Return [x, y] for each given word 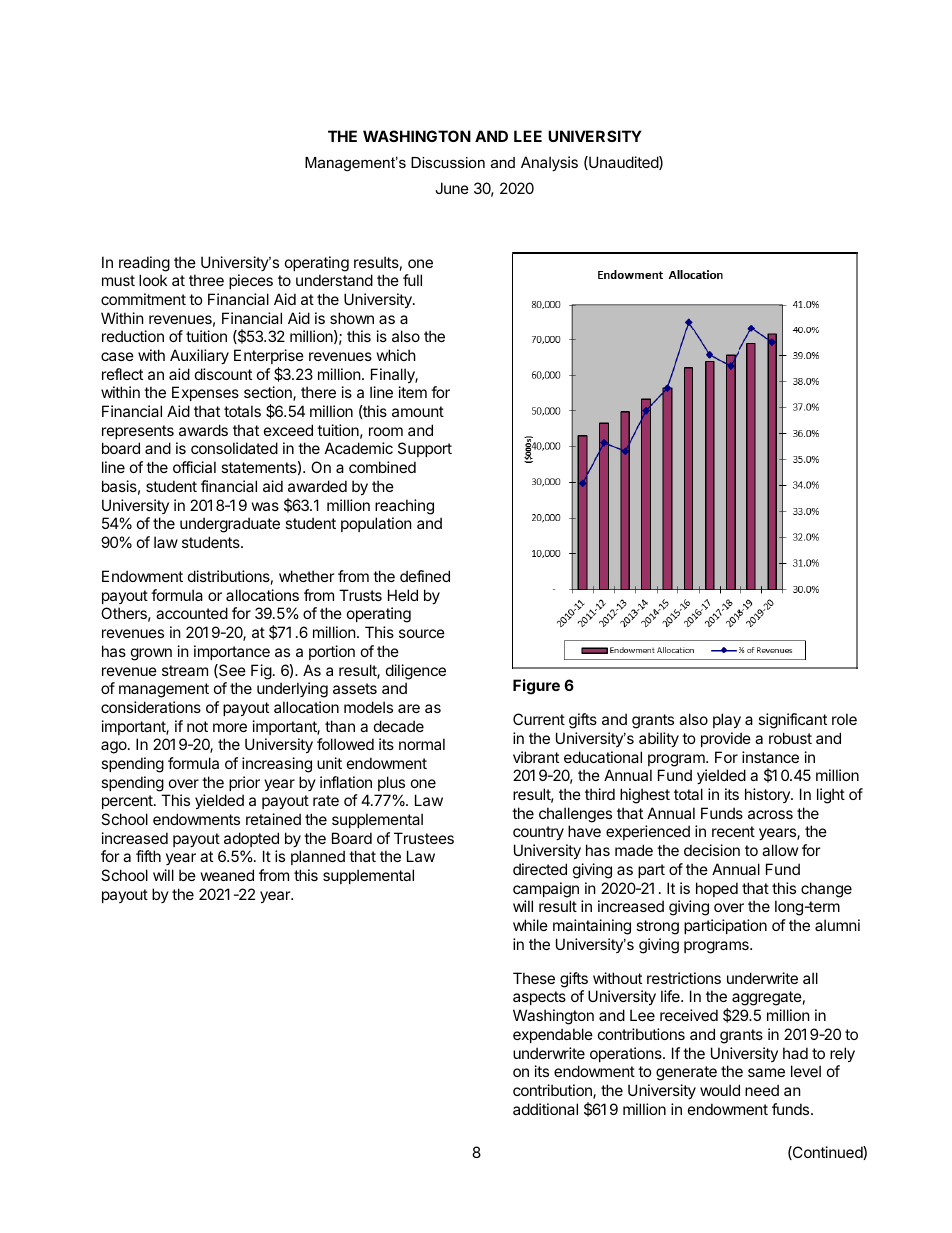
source [422, 633]
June [452, 188]
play [727, 720]
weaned [227, 875]
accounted [192, 613]
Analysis [549, 163]
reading [144, 264]
